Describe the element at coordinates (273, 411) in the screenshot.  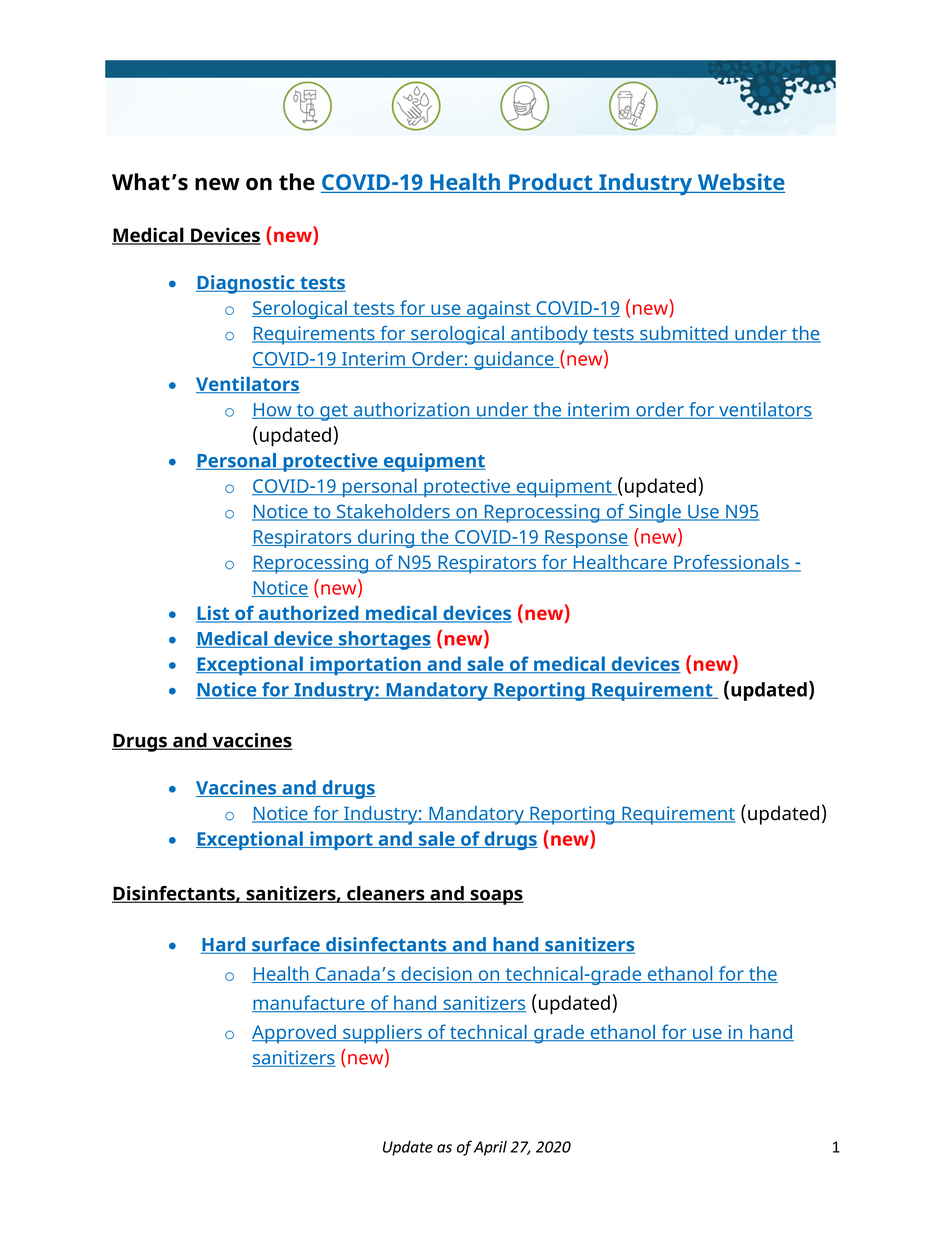
I see `How` at that location.
